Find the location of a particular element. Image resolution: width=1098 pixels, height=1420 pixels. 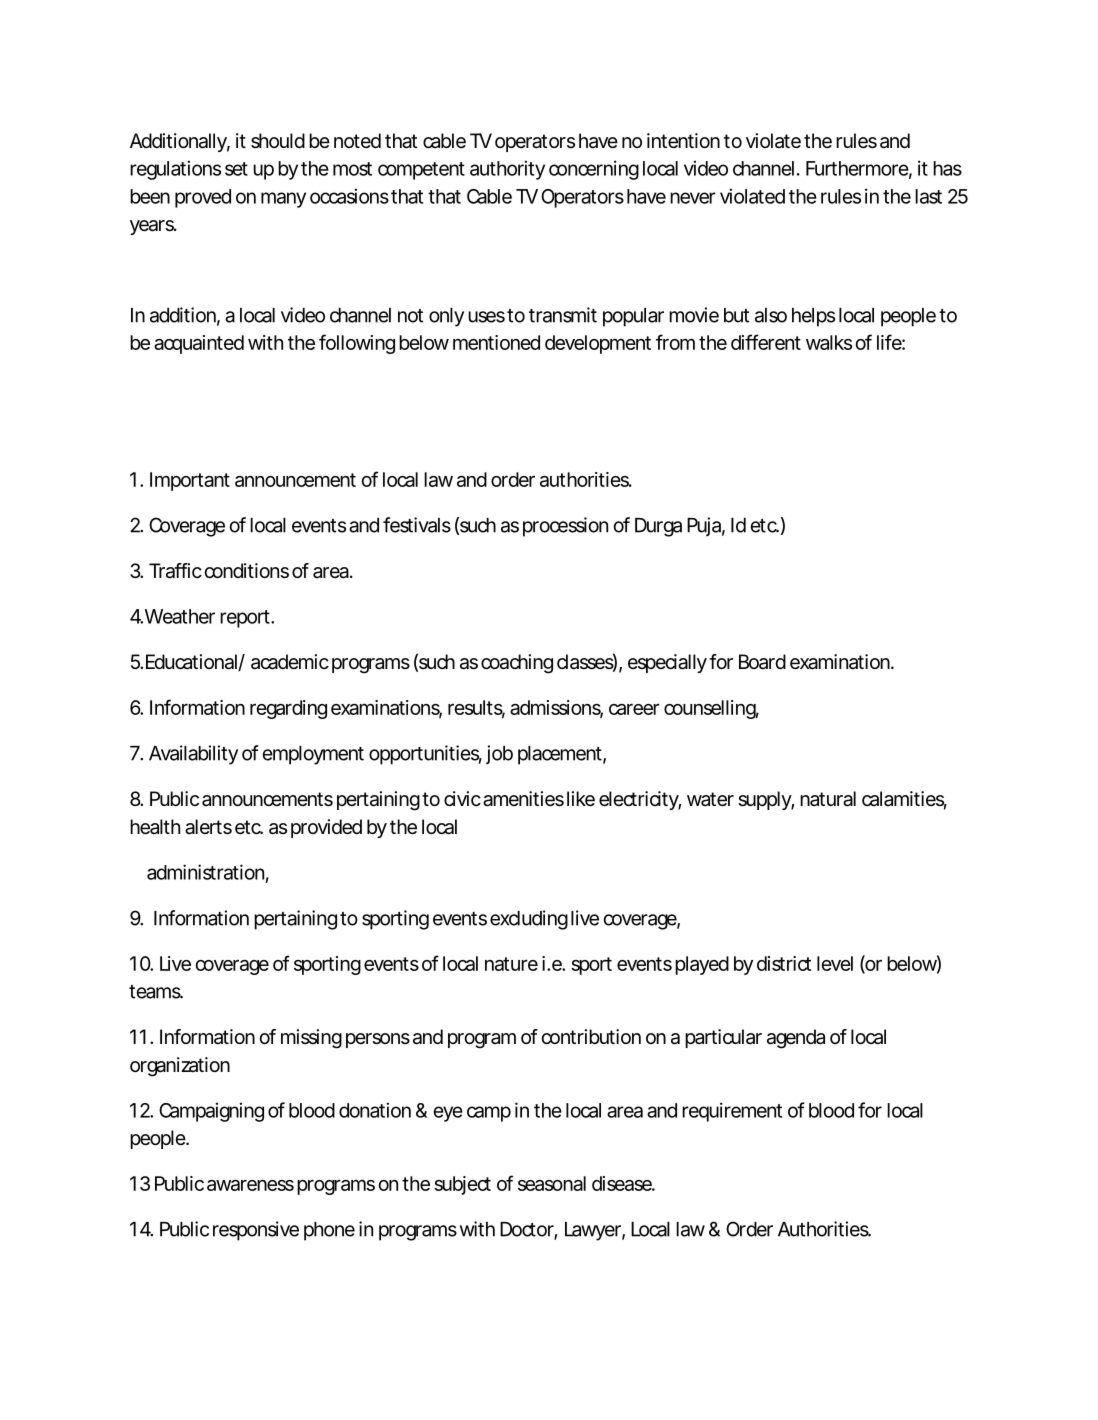

amenities is located at coordinates (523, 799).
